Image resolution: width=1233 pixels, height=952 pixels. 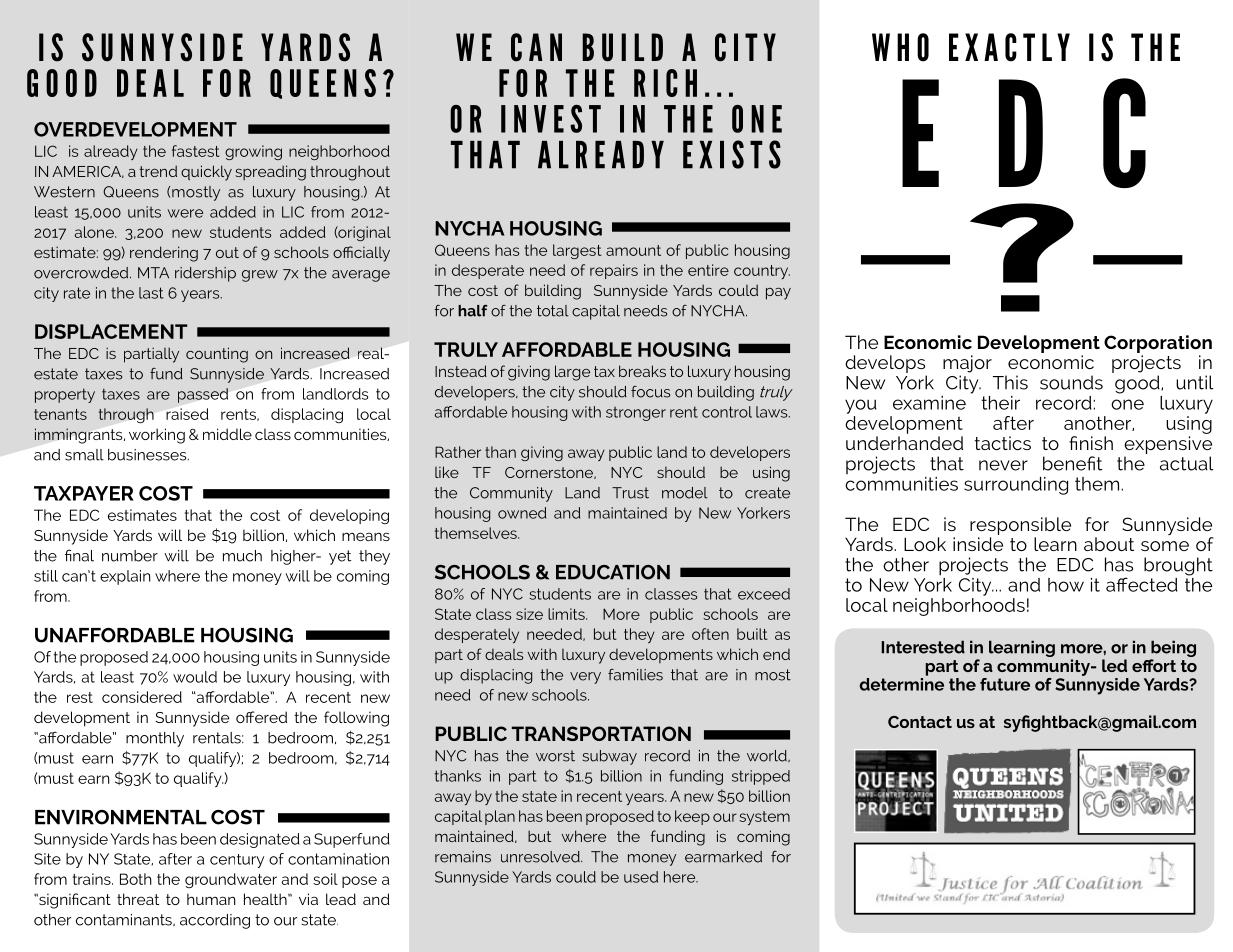 I want to click on fastest, so click(x=196, y=151).
